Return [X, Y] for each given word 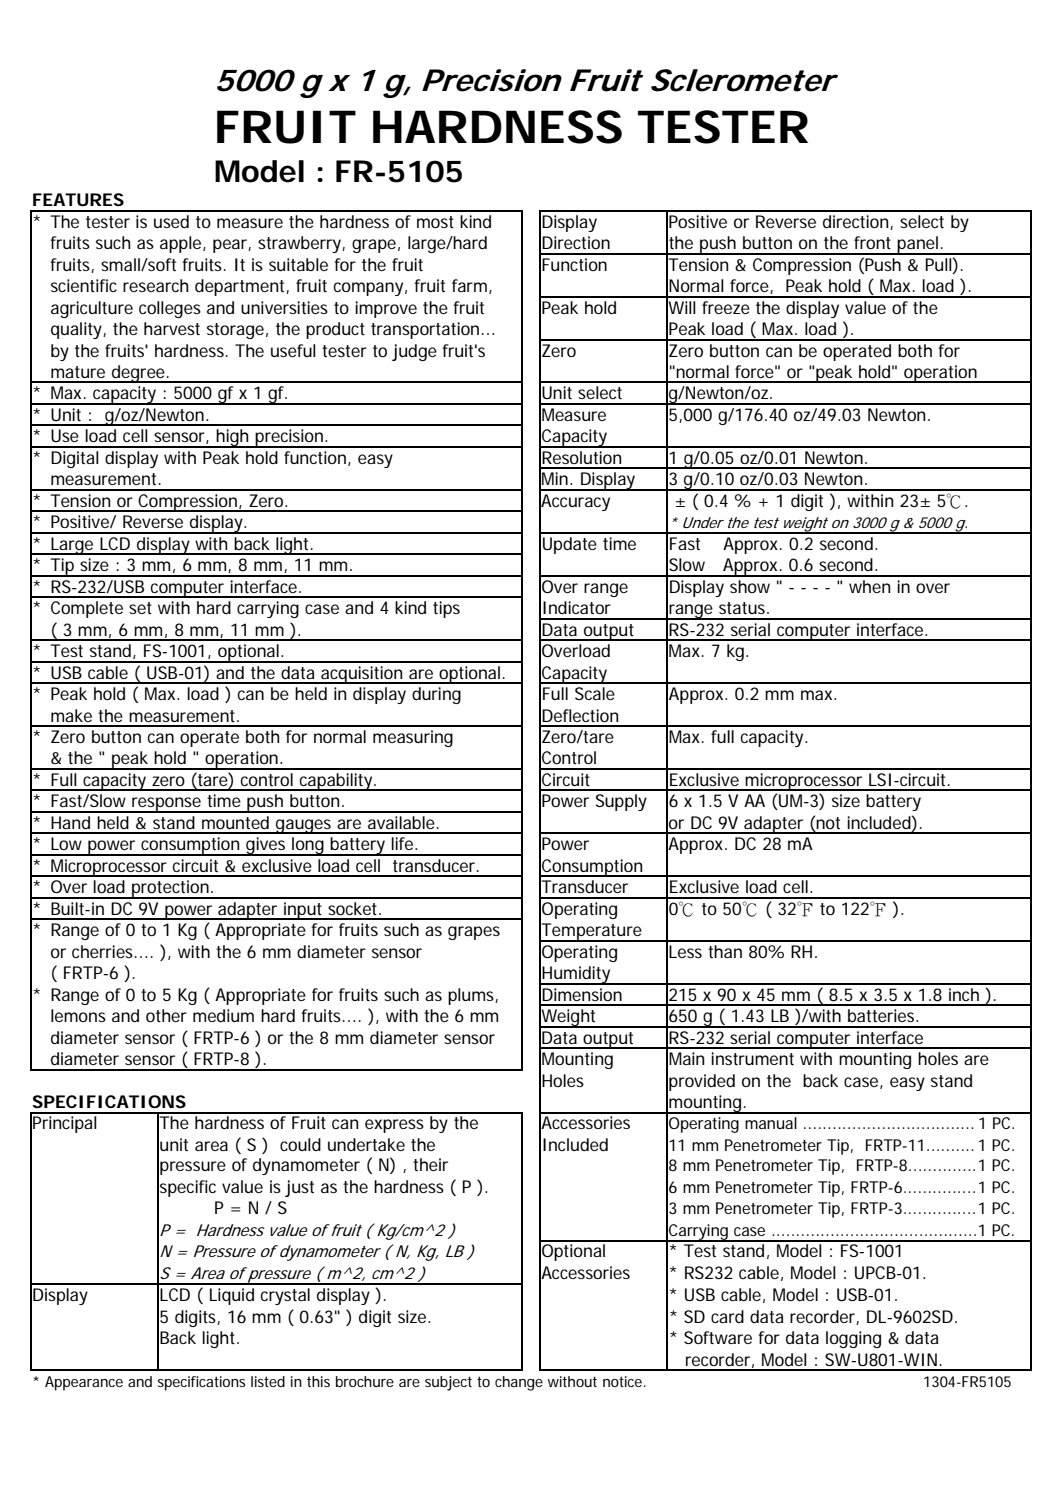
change [519, 1383]
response [166, 805]
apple [180, 244]
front [872, 242]
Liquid [232, 1296]
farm [469, 285]
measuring [413, 738]
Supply [621, 802]
